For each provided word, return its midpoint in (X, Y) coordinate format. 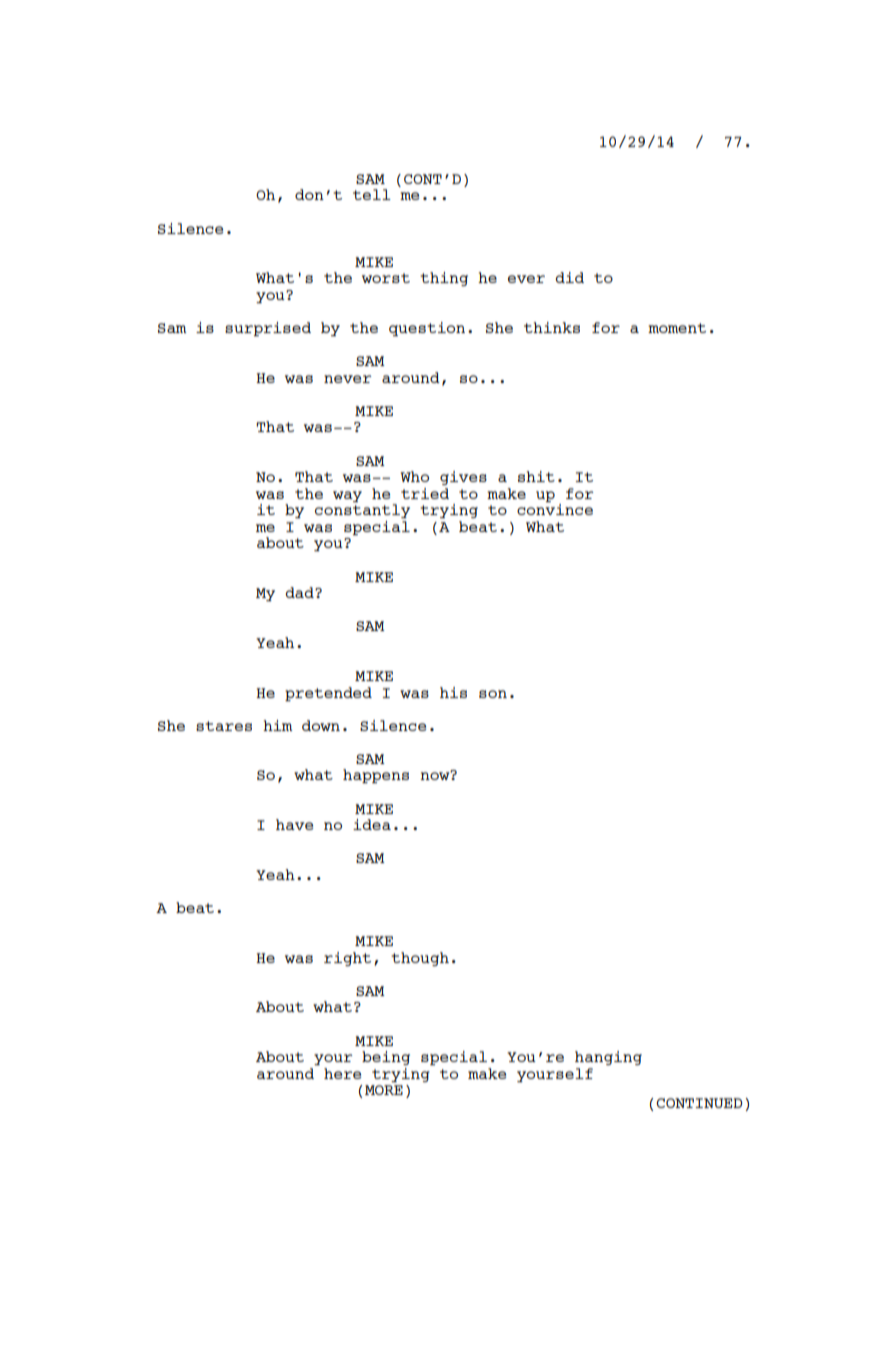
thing (444, 279)
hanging (608, 1058)
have (295, 824)
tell (372, 194)
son (493, 694)
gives (463, 478)
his (453, 692)
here (343, 1073)
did (569, 277)
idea (372, 824)
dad (300, 592)
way (347, 496)
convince (555, 509)
